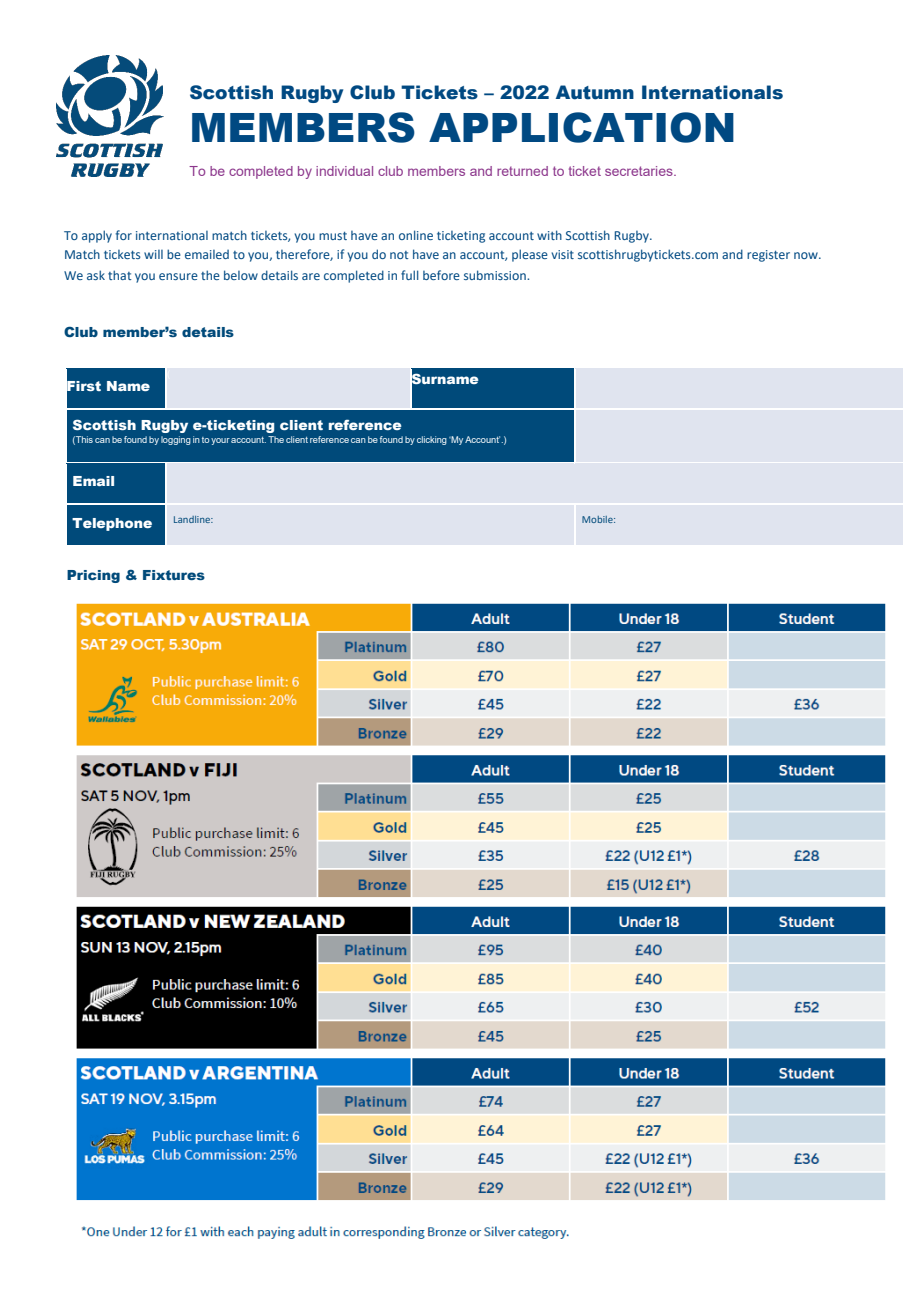 Image resolution: width=924 pixels, height=1308 pixels. Describe the element at coordinates (399, 255) in the page. I see `not` at that location.
